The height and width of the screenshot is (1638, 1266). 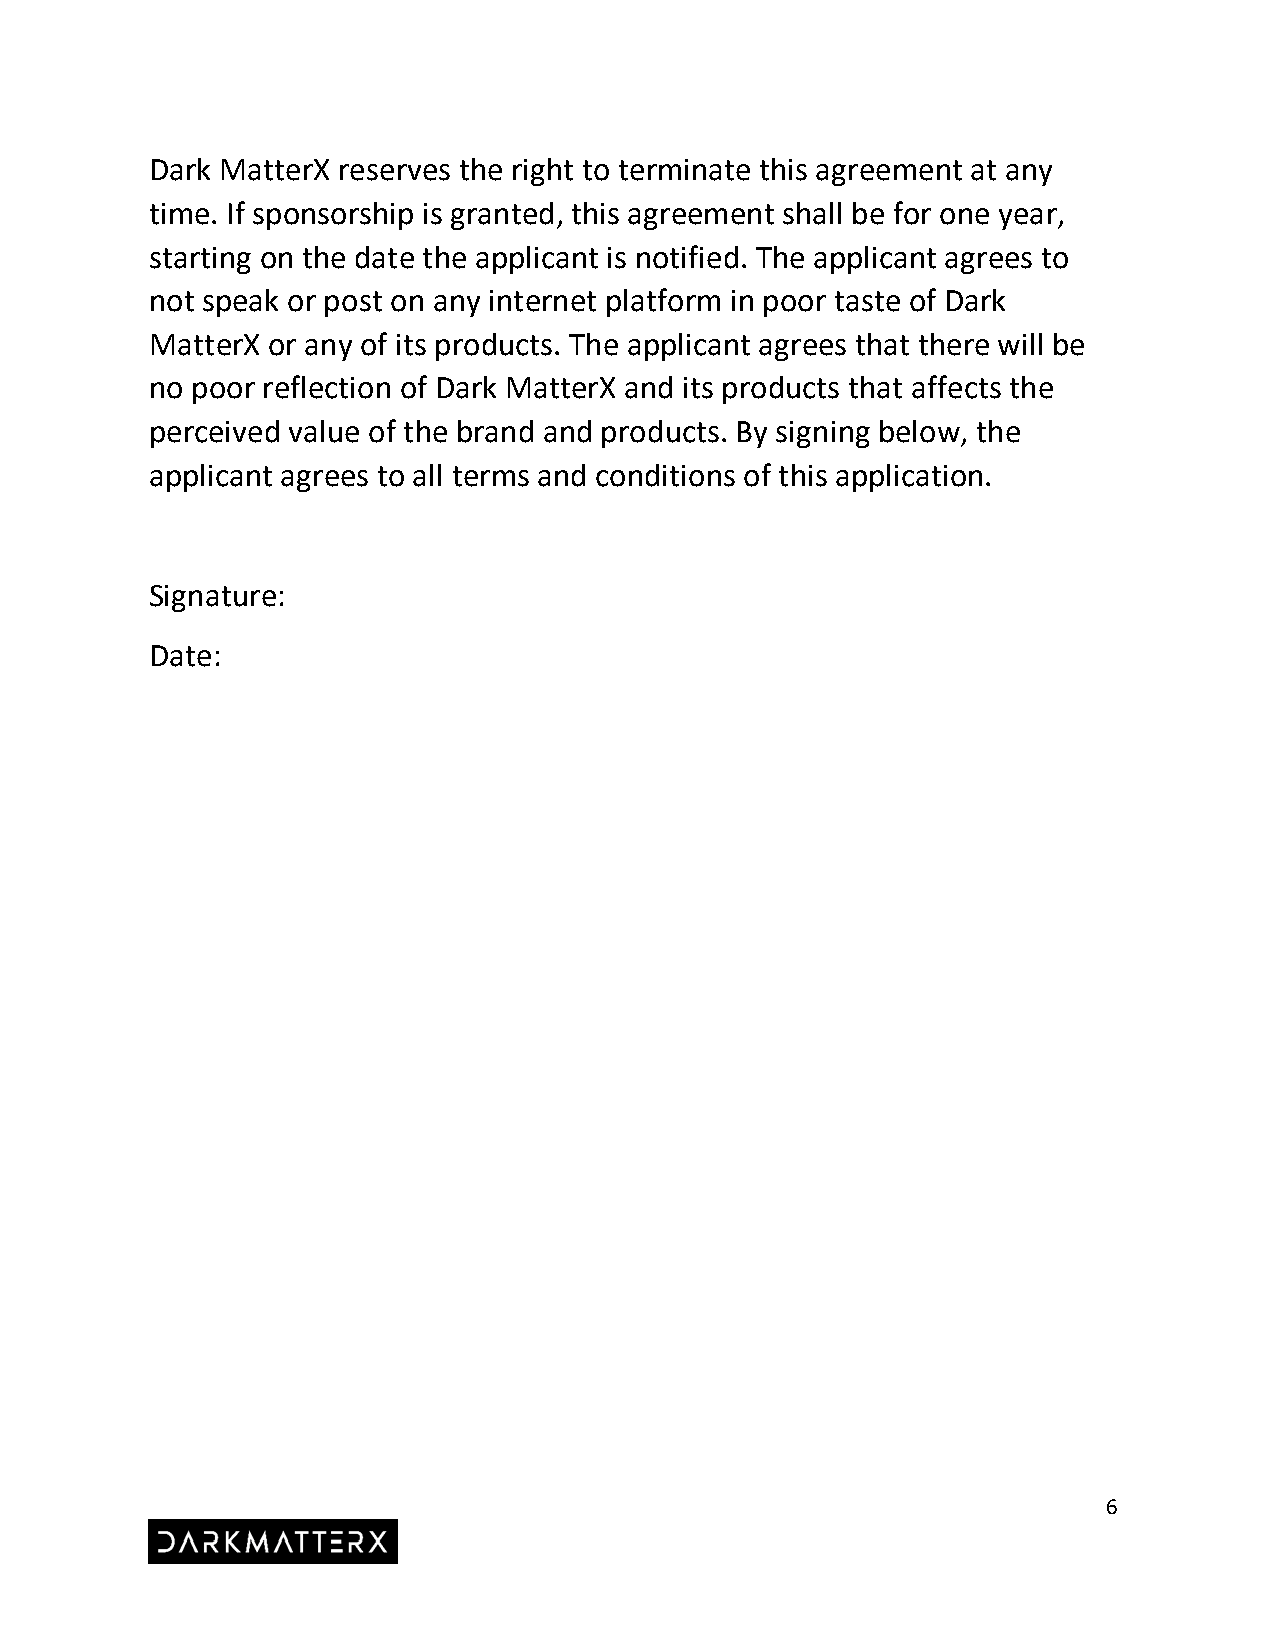 I want to click on conditions, so click(x=665, y=475).
